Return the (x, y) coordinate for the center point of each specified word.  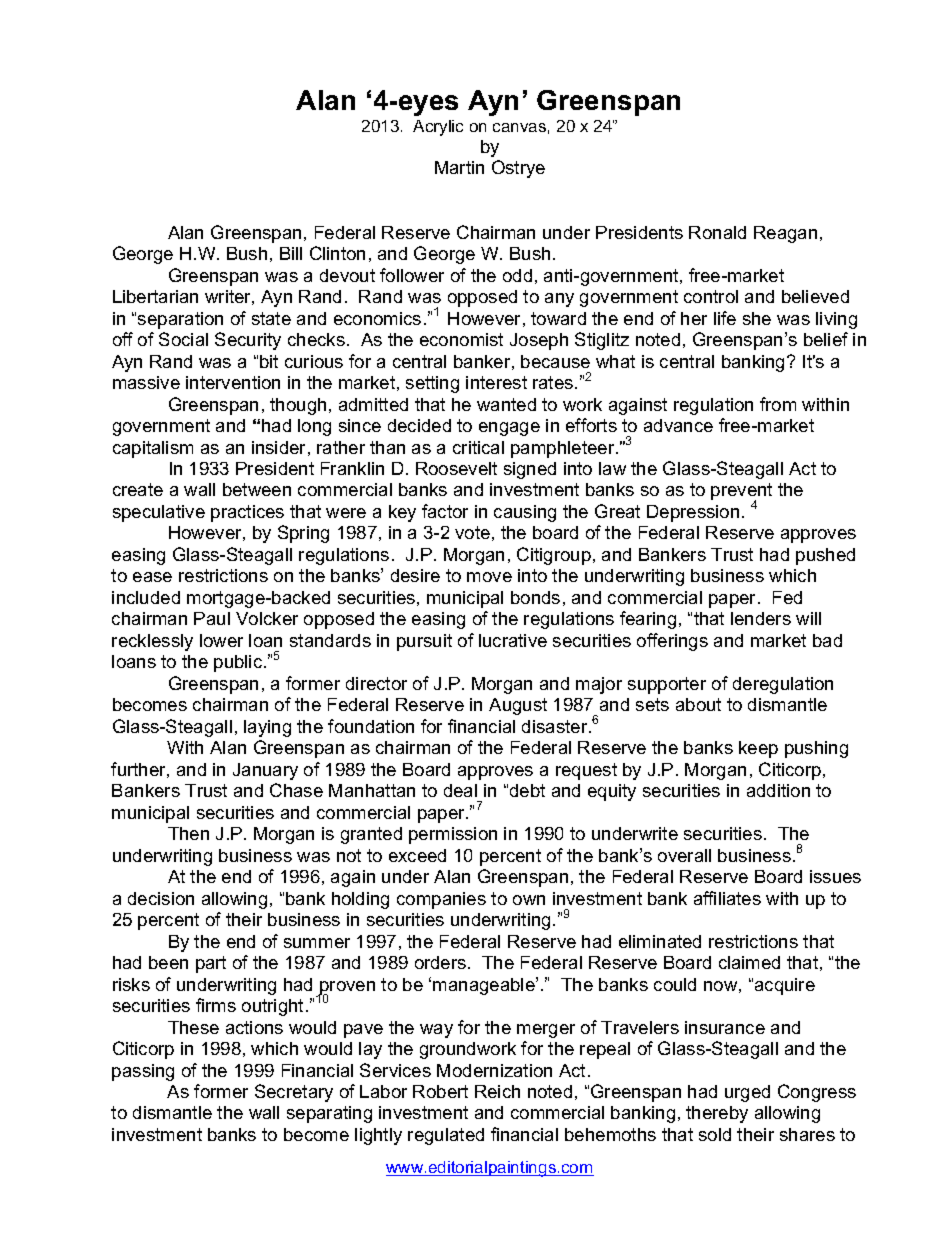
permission (453, 835)
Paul (212, 618)
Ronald (717, 232)
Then (188, 833)
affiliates (727, 898)
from (778, 404)
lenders (761, 618)
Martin (459, 167)
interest (496, 382)
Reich (497, 1091)
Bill (291, 253)
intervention (233, 382)
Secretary (294, 1093)
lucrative (513, 640)
